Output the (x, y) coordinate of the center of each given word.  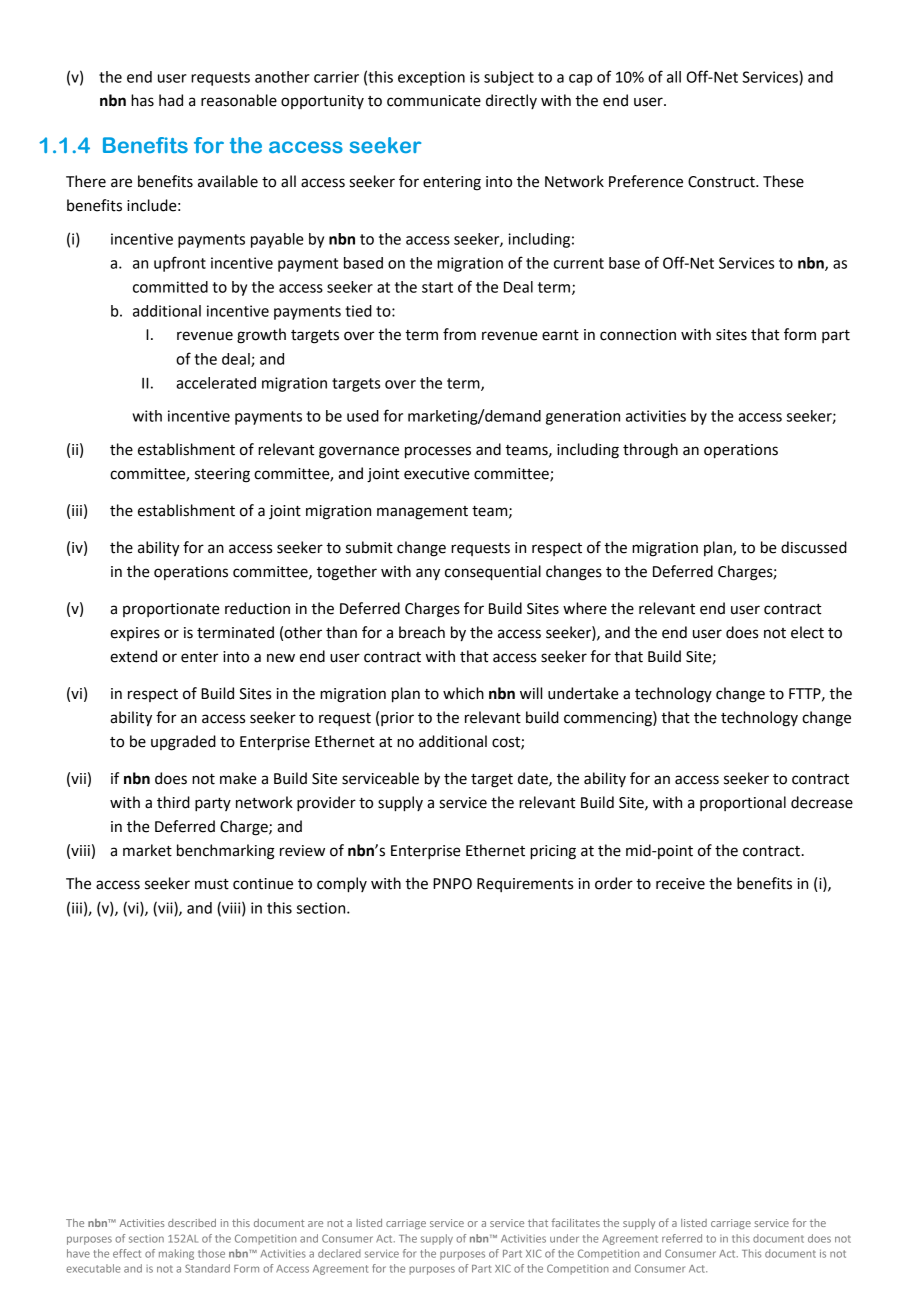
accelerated (216, 383)
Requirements (525, 885)
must (212, 884)
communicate (434, 101)
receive (680, 884)
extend (133, 656)
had (171, 100)
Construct (722, 182)
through (650, 451)
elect (807, 632)
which (463, 693)
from (459, 334)
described (192, 1223)
